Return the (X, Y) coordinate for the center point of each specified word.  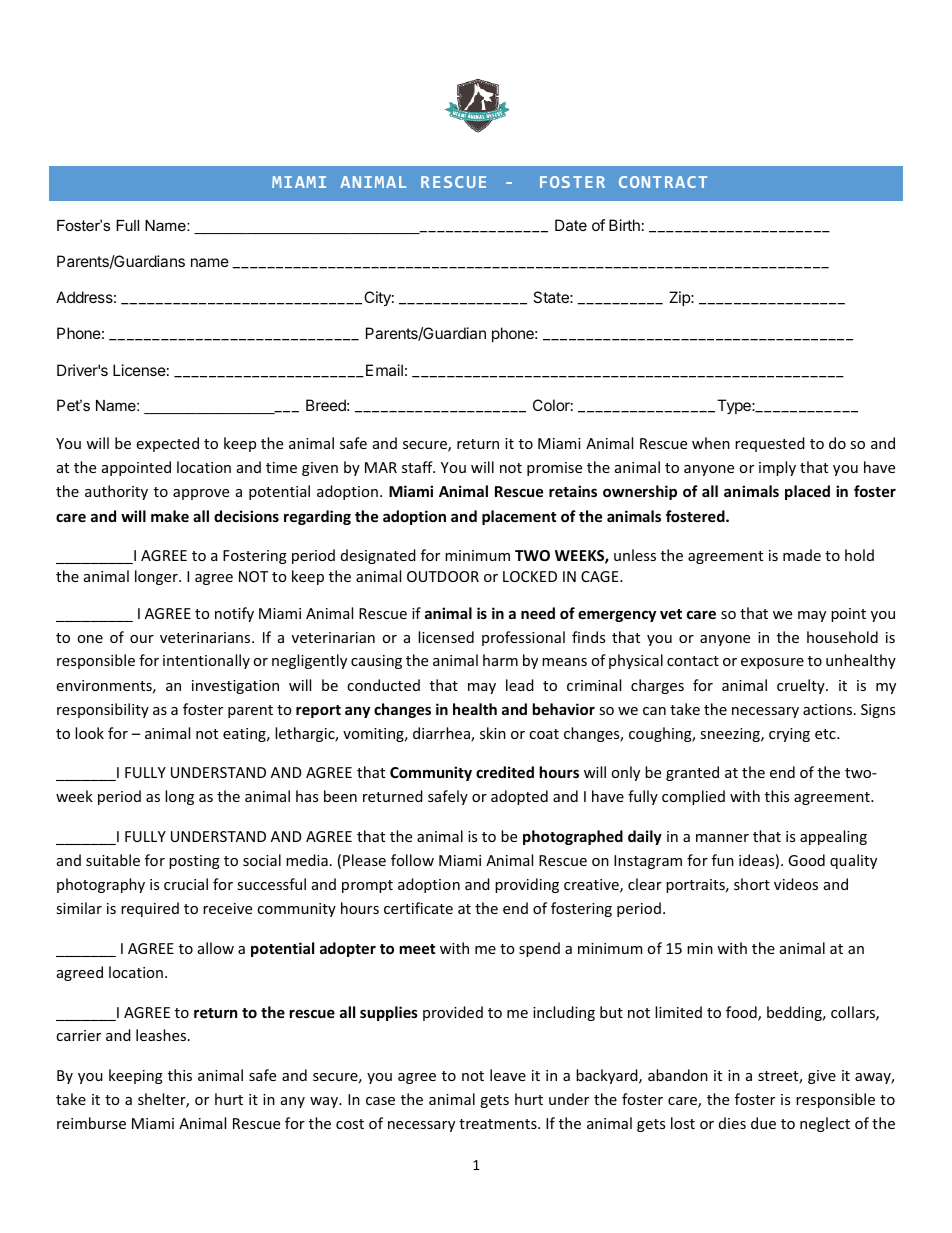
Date (571, 225)
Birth (624, 225)
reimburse (91, 1123)
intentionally (206, 661)
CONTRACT (663, 182)
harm (500, 660)
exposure (772, 663)
